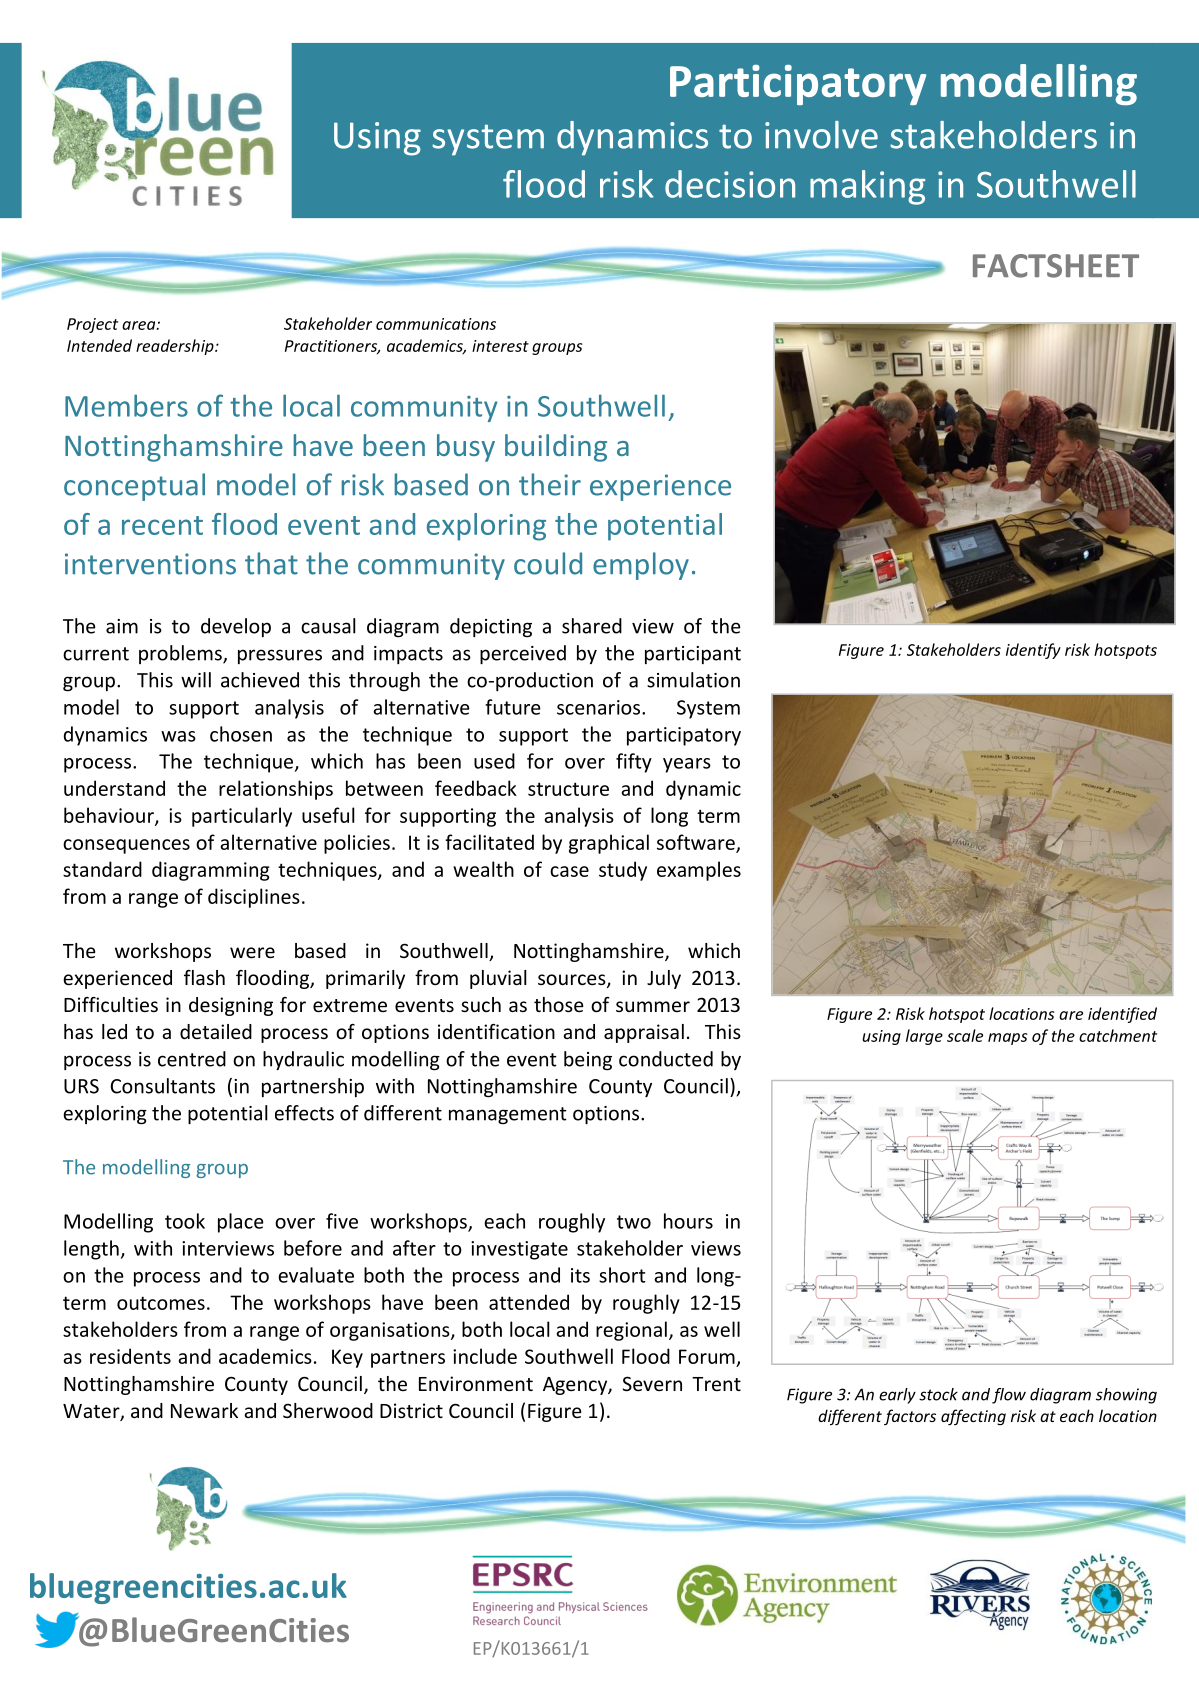  I want to click on relationships, so click(276, 790).
